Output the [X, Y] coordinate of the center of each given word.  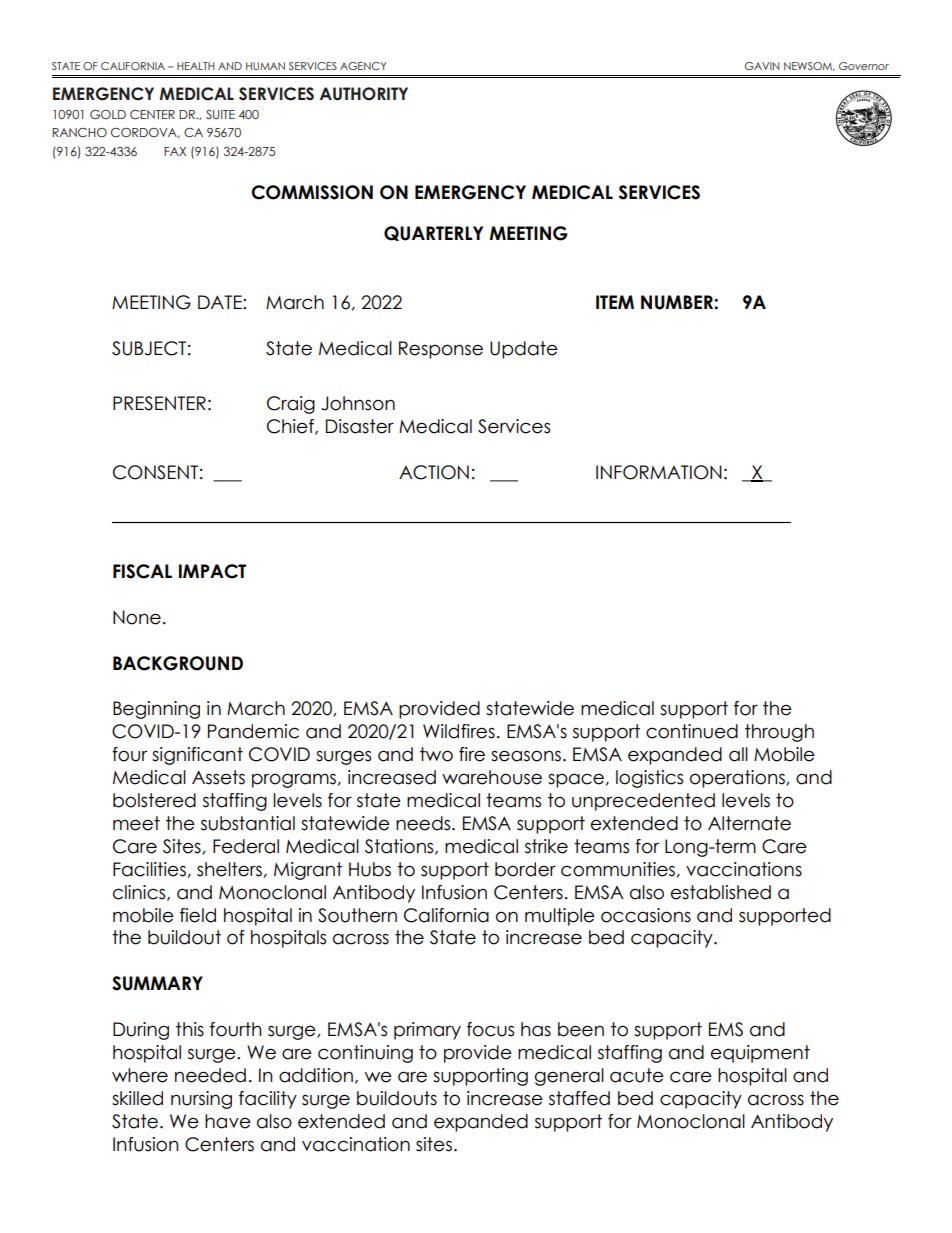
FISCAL [142, 571]
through [779, 733]
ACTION [434, 472]
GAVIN [762, 66]
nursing [201, 1100]
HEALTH [196, 66]
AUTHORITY [364, 94]
